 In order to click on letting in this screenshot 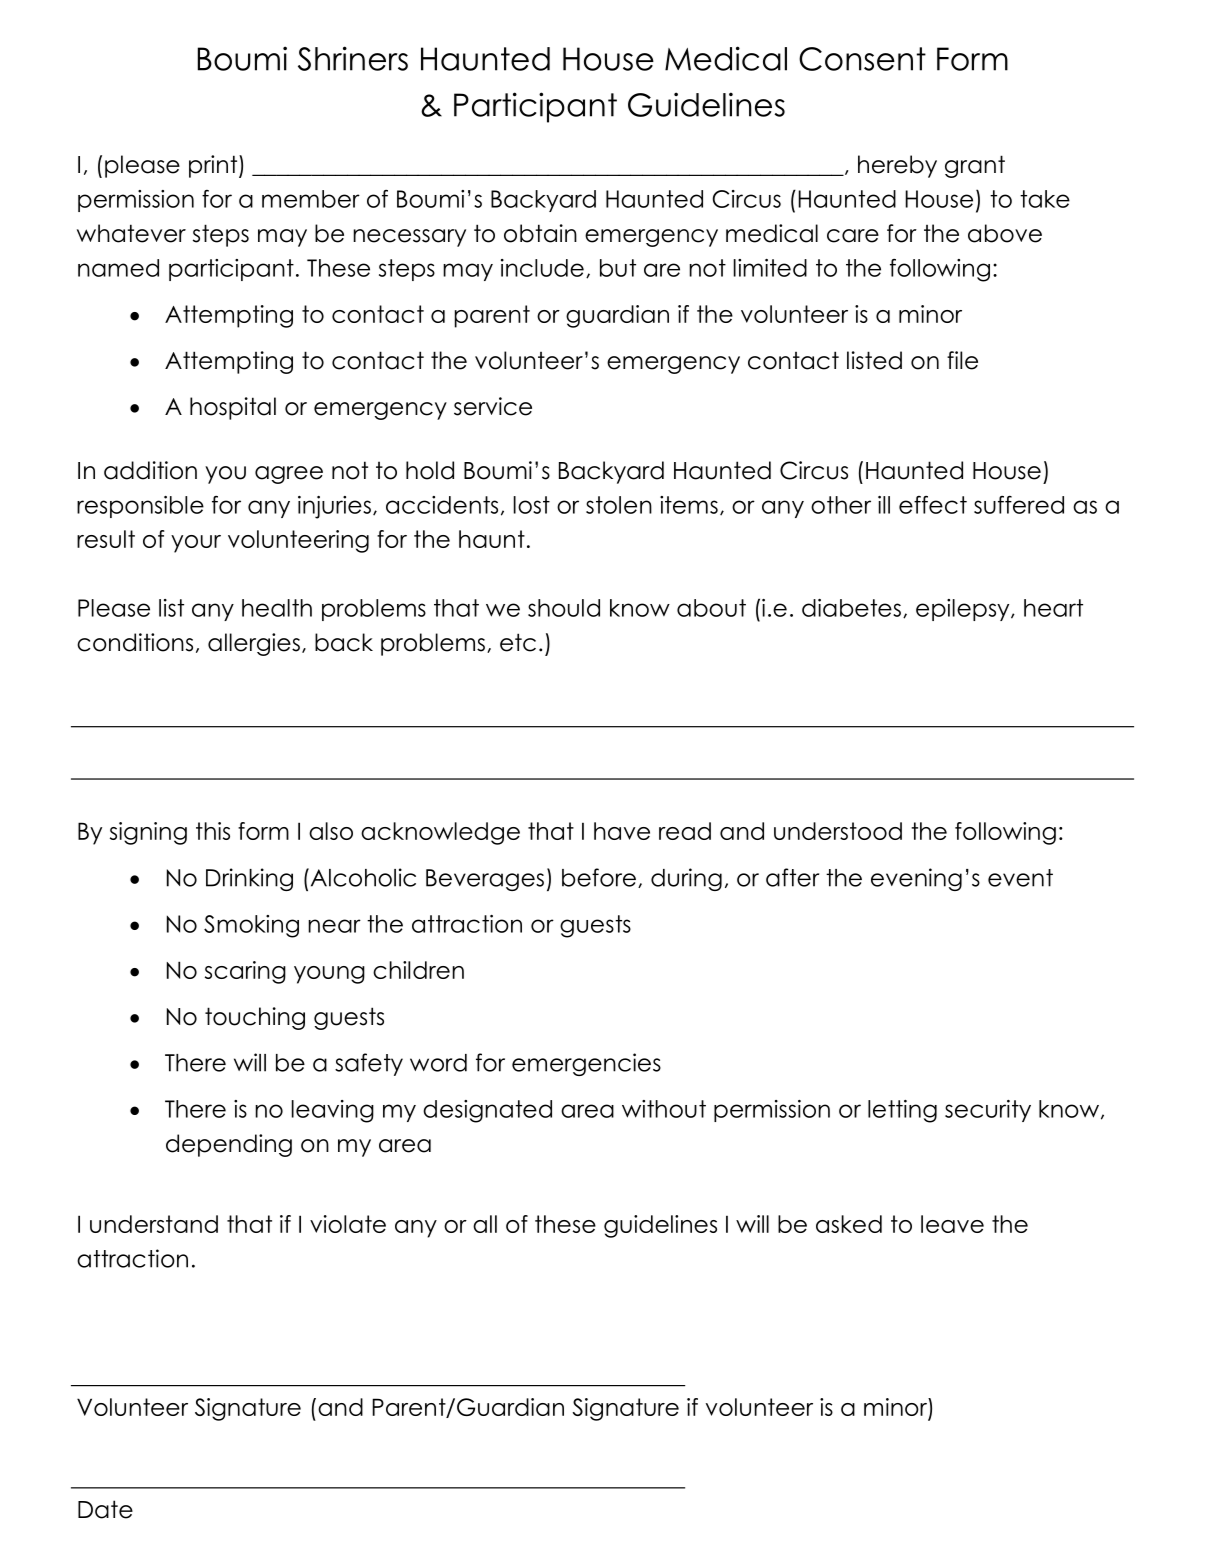, I will do `click(902, 1111)`.
